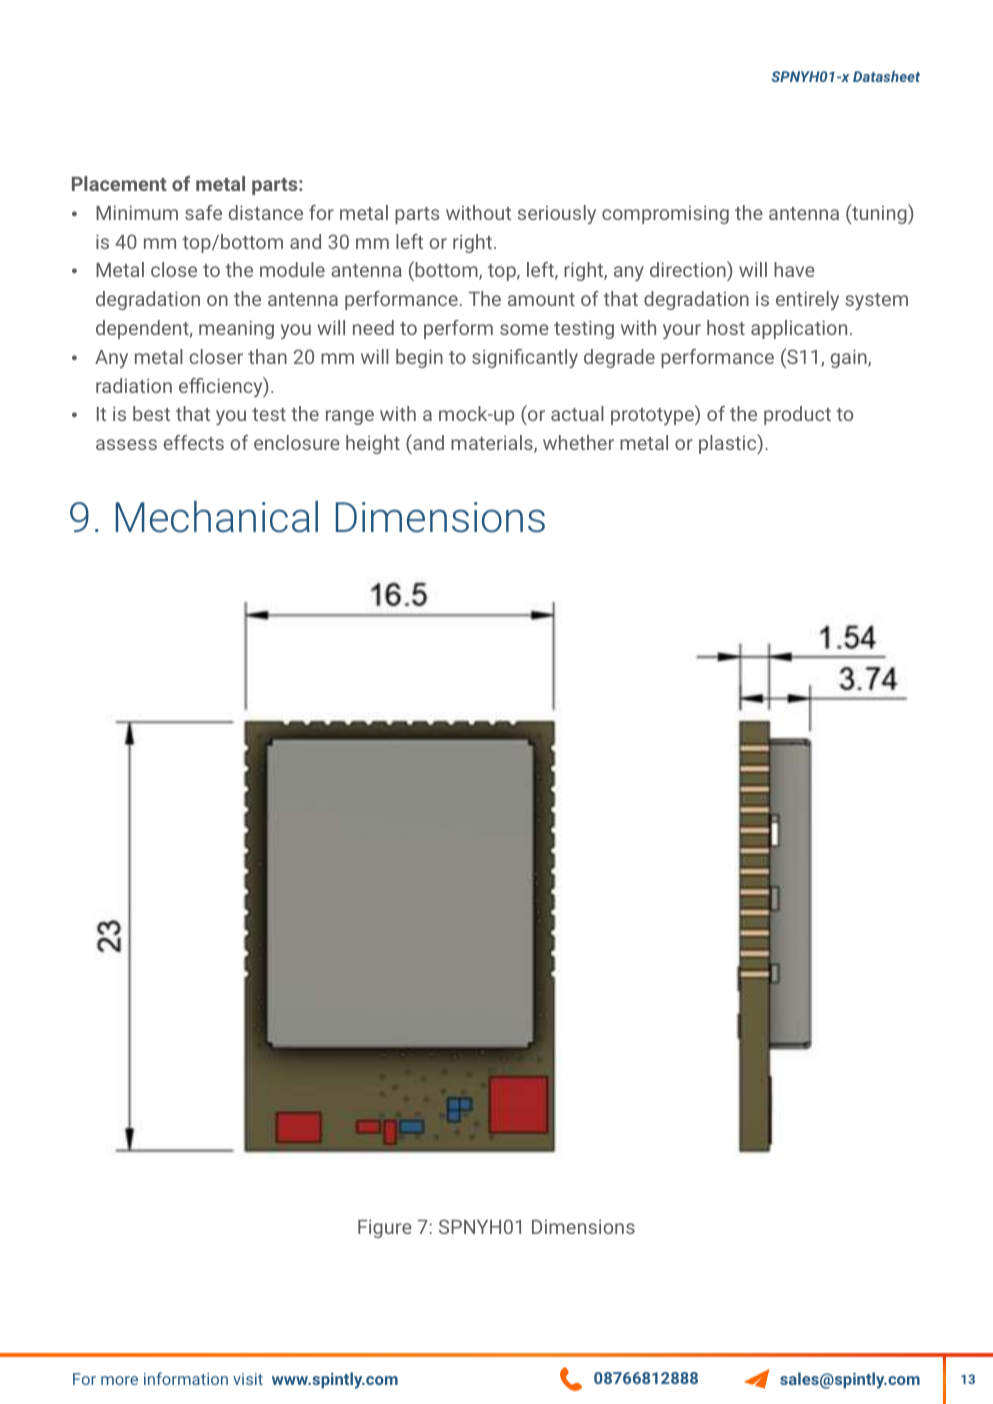  Describe the element at coordinates (493, 444) in the screenshot. I see `materials` at that location.
